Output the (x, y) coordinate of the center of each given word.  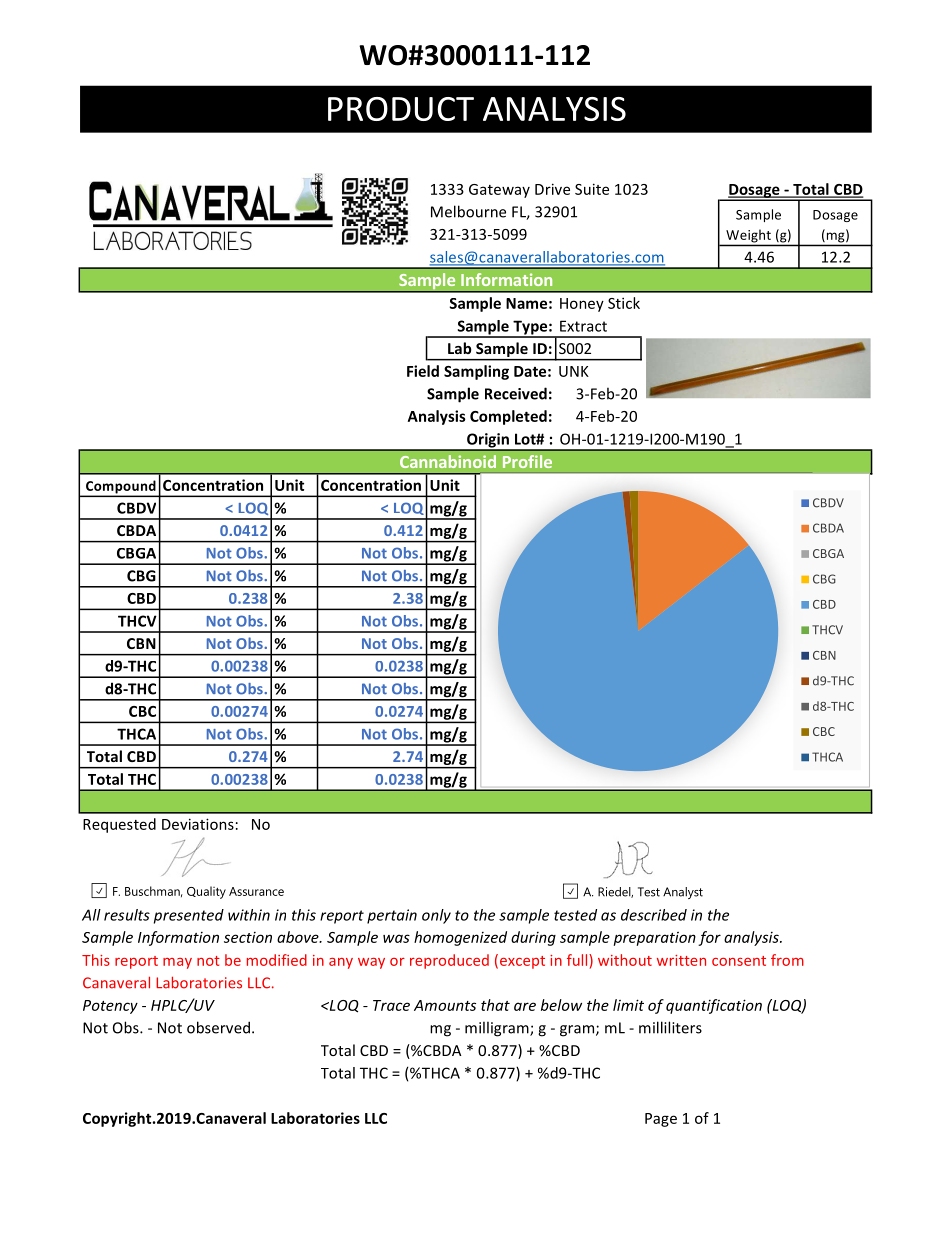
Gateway (499, 191)
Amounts (445, 1005)
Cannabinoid (448, 461)
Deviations (198, 824)
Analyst (683, 893)
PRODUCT (401, 109)
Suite (592, 189)
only (436, 916)
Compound (121, 488)
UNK (574, 371)
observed (218, 1027)
